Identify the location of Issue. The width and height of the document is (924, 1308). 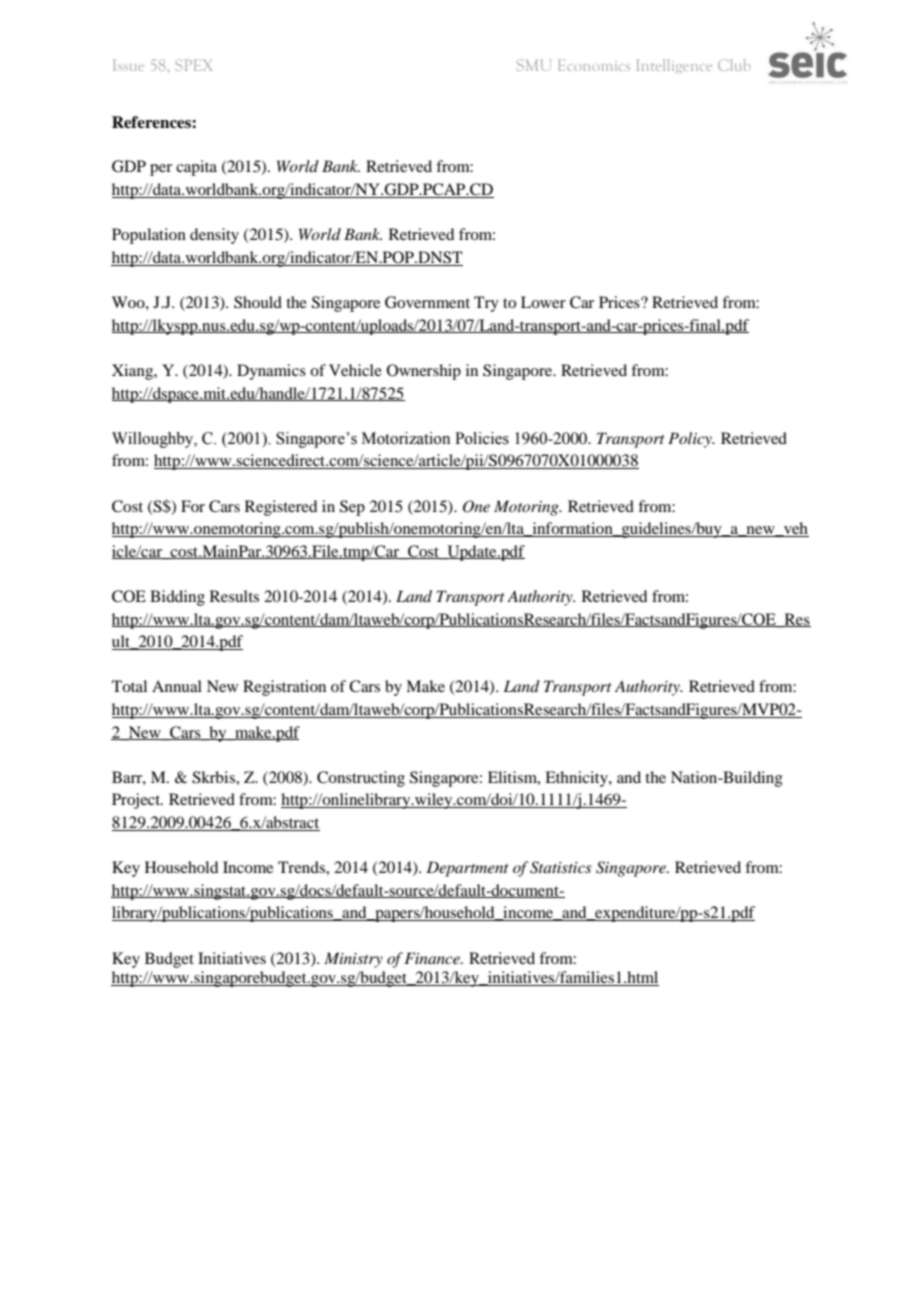
(128, 65).
